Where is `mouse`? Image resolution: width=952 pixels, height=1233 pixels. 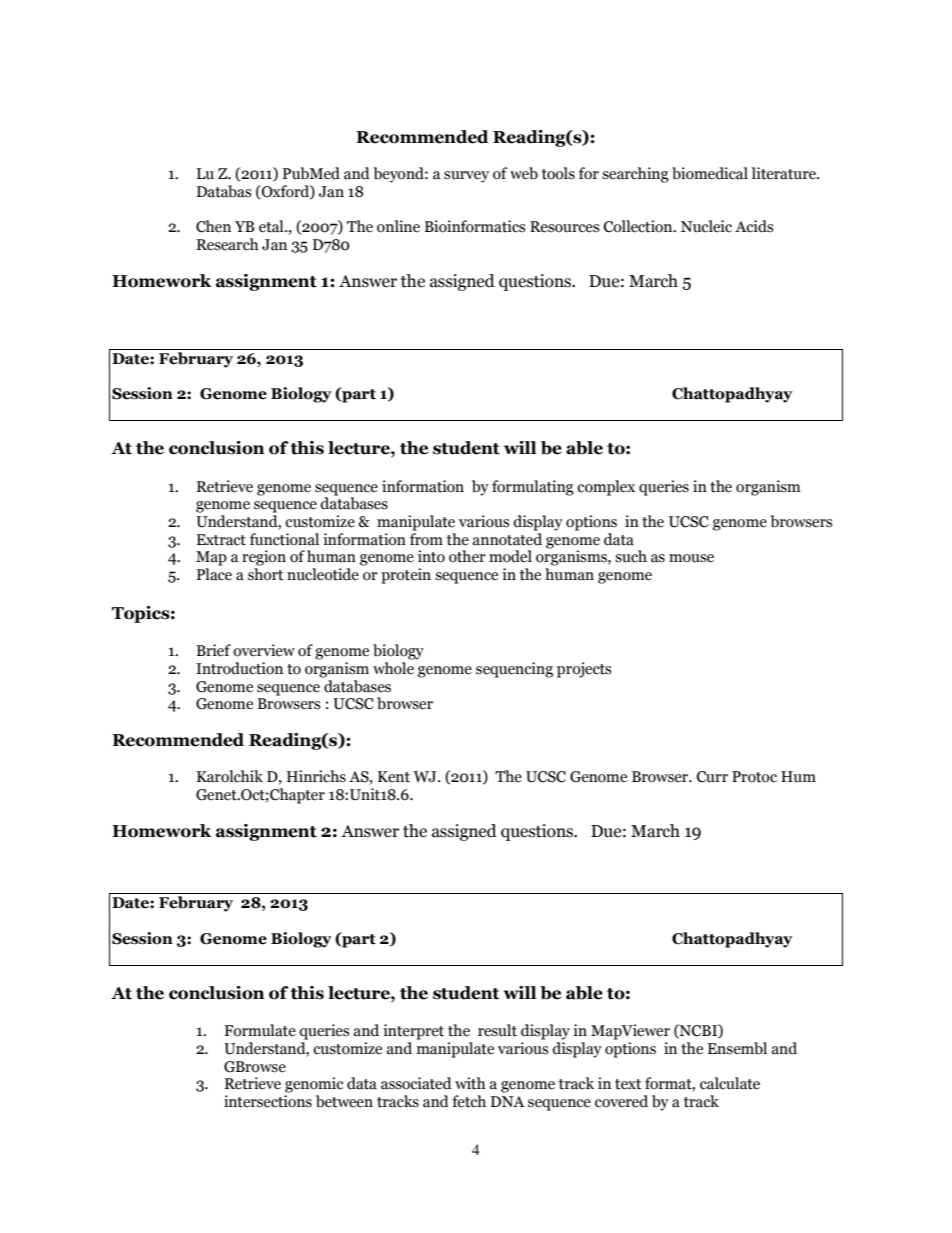
mouse is located at coordinates (691, 558).
